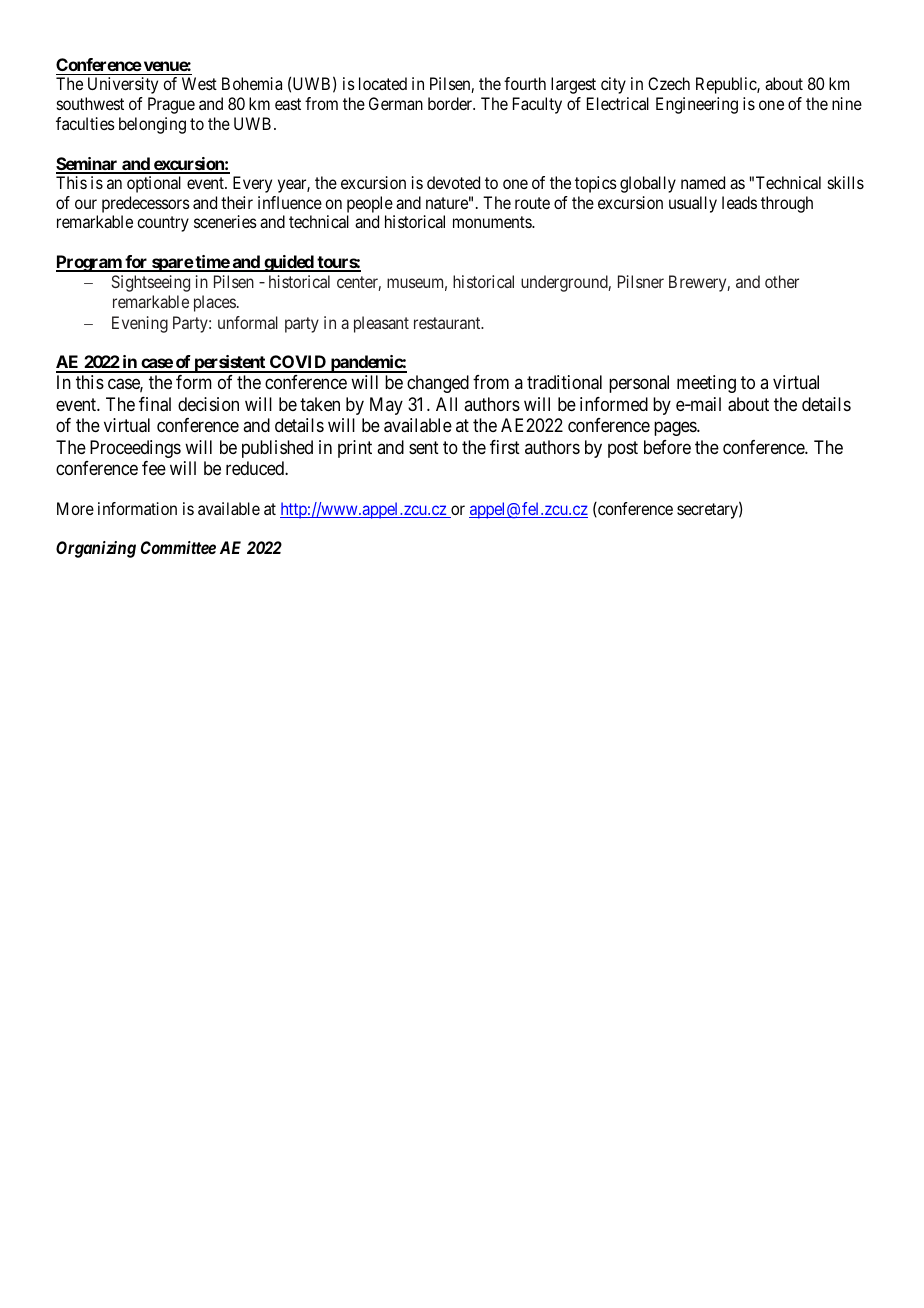 This screenshot has height=1308, width=924. Describe the element at coordinates (451, 103) in the screenshot. I see `border` at that location.
